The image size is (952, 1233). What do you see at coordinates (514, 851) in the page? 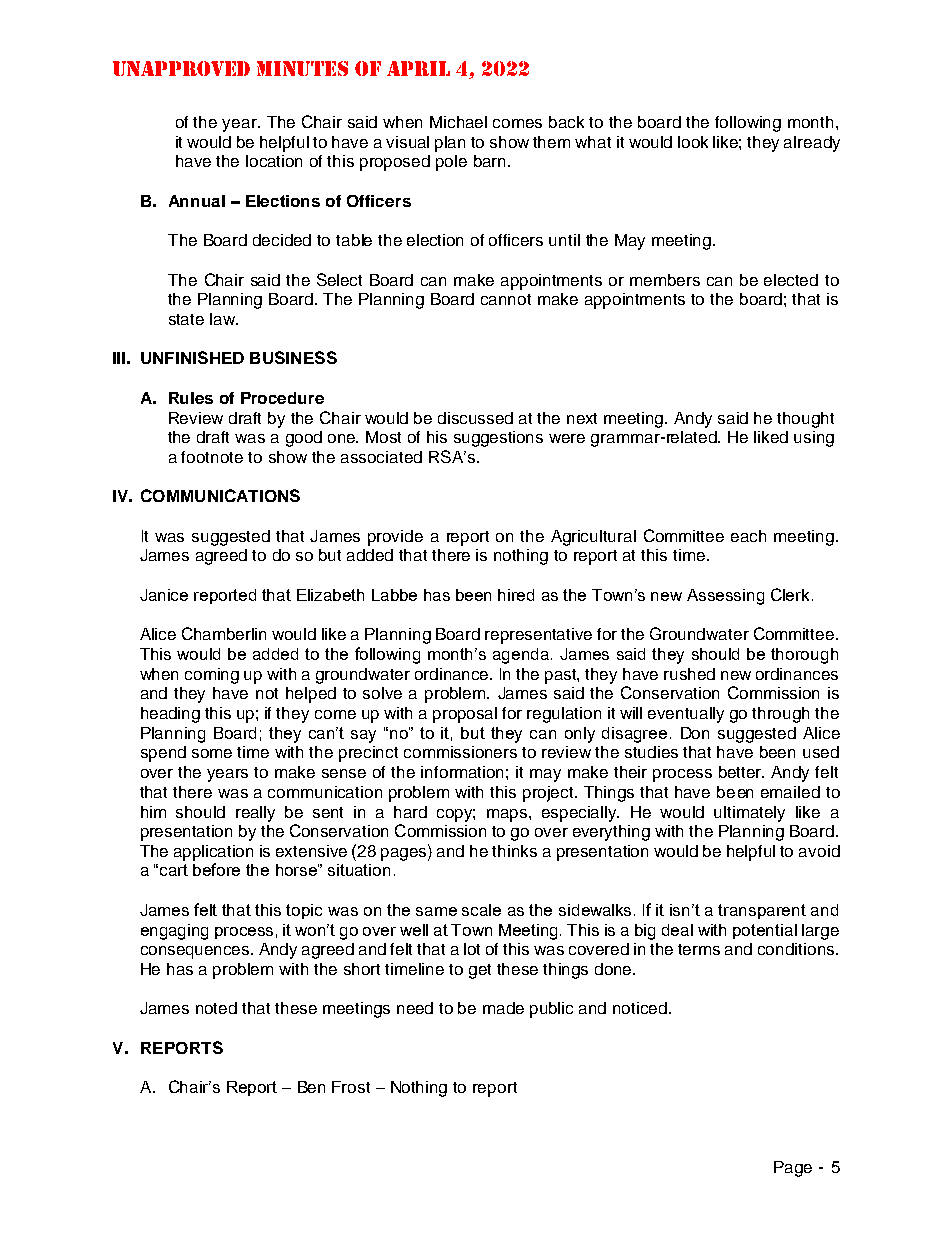
I see `thinks` at bounding box center [514, 851].
